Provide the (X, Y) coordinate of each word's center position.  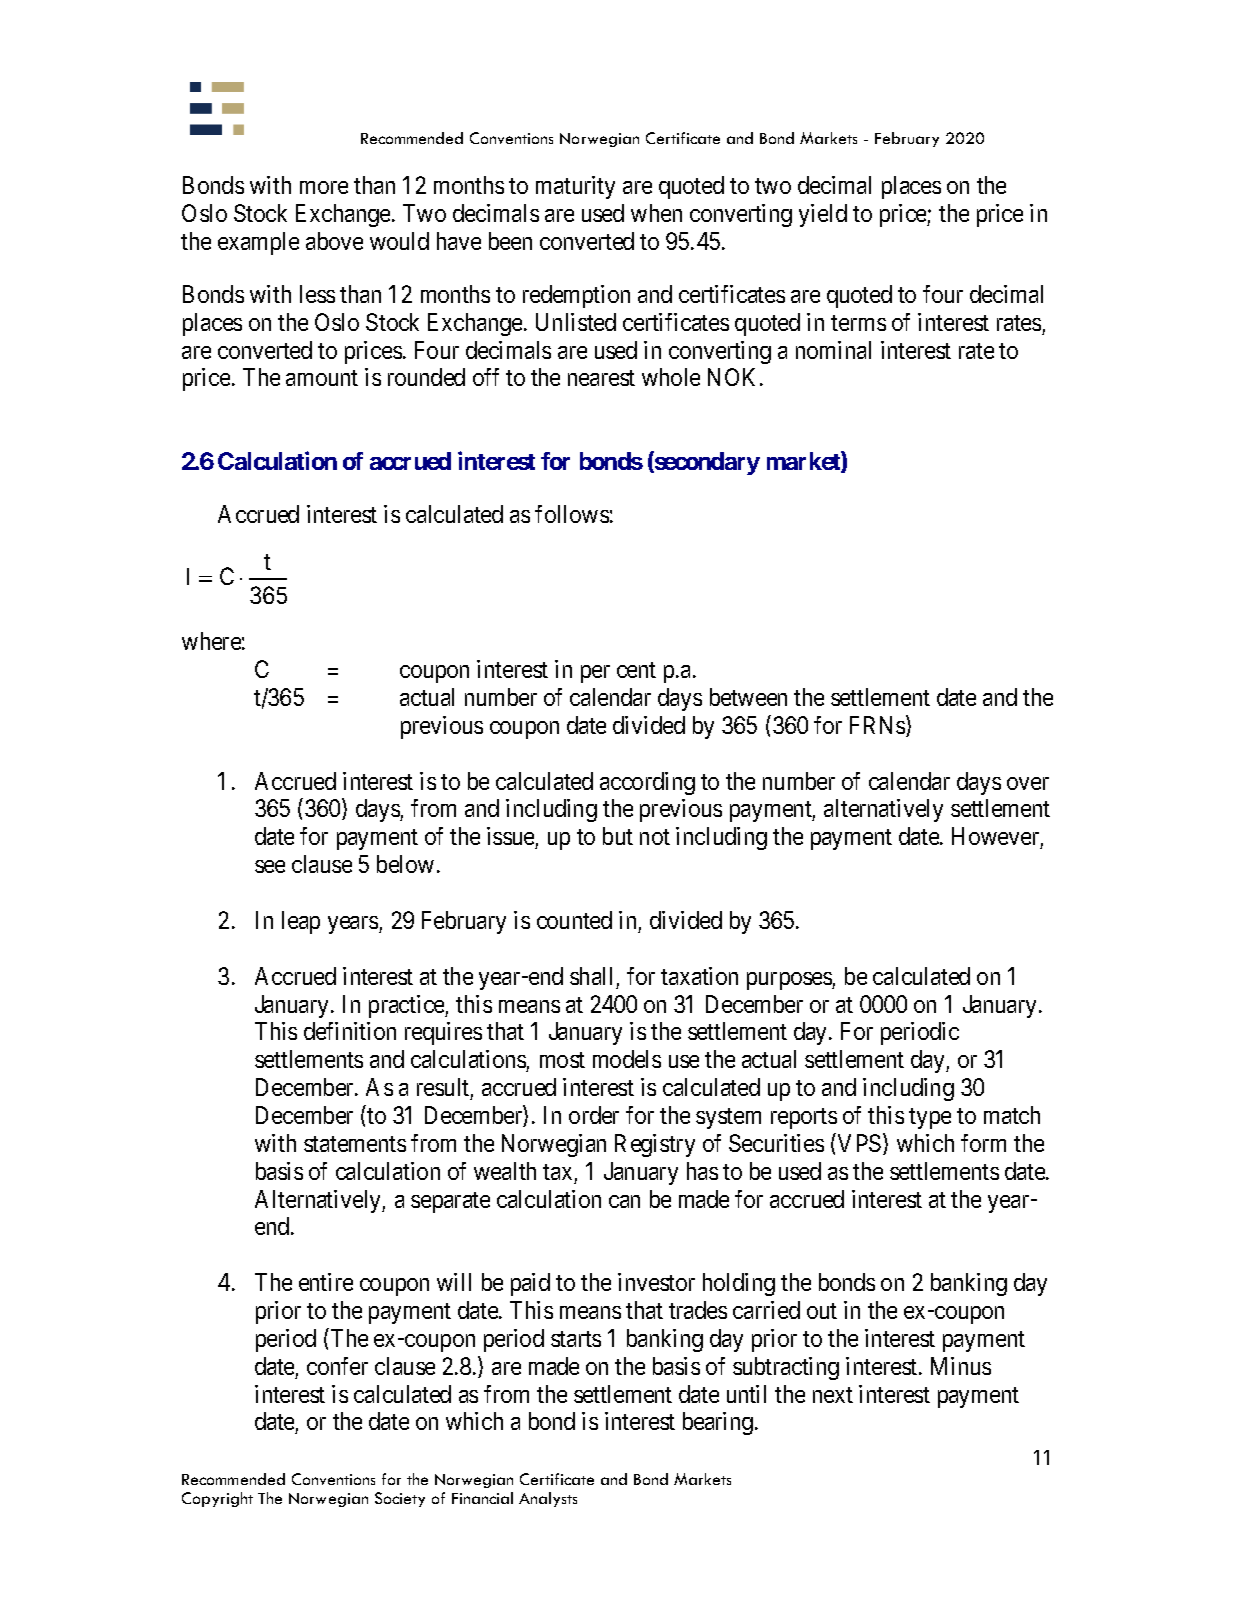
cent (636, 670)
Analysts (548, 1499)
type (930, 1118)
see (270, 866)
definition (350, 1031)
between (748, 697)
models (627, 1059)
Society (400, 1499)
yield (823, 215)
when (656, 213)
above (334, 241)
